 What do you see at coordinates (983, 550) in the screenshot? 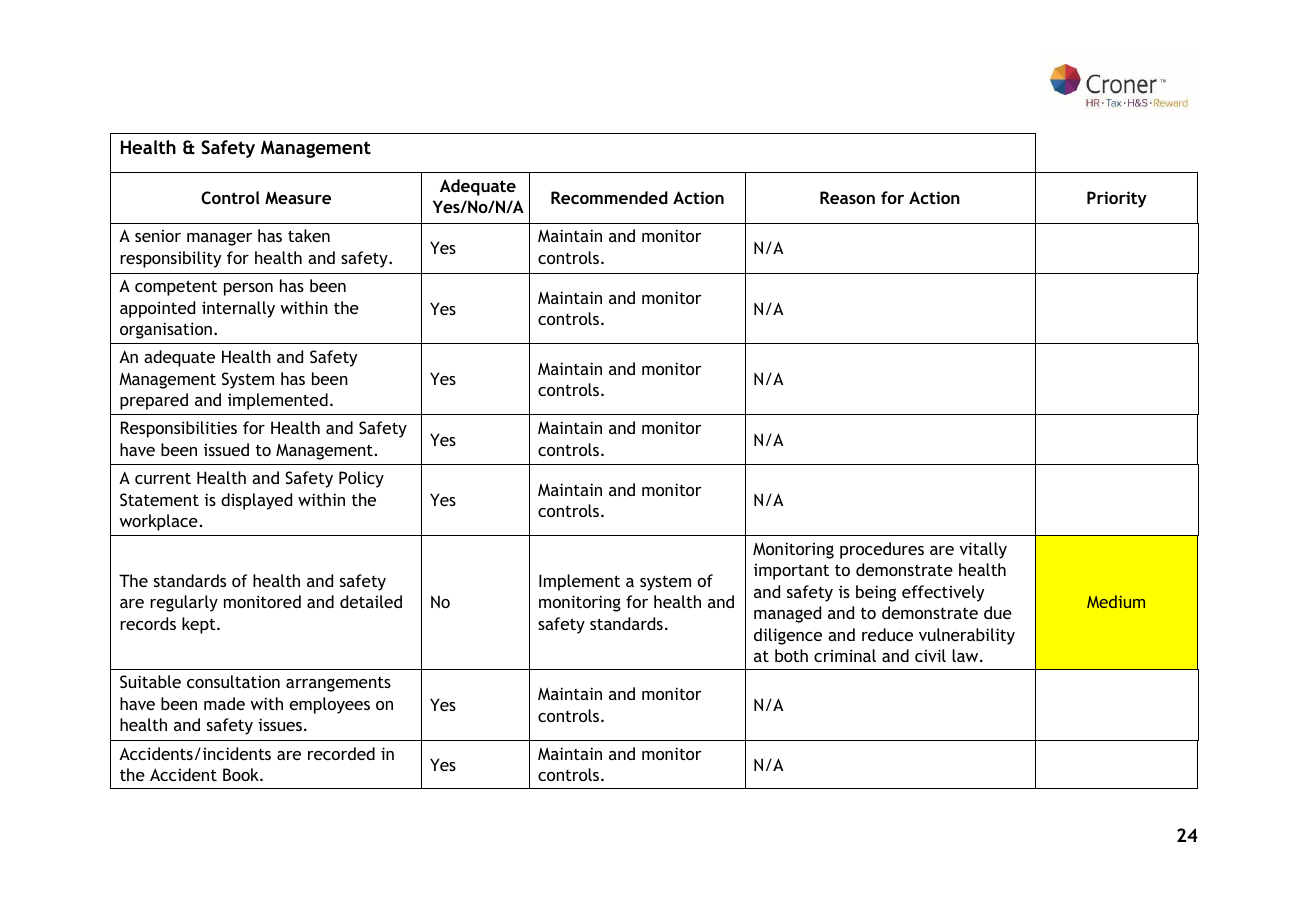
I see `vitally` at bounding box center [983, 550].
